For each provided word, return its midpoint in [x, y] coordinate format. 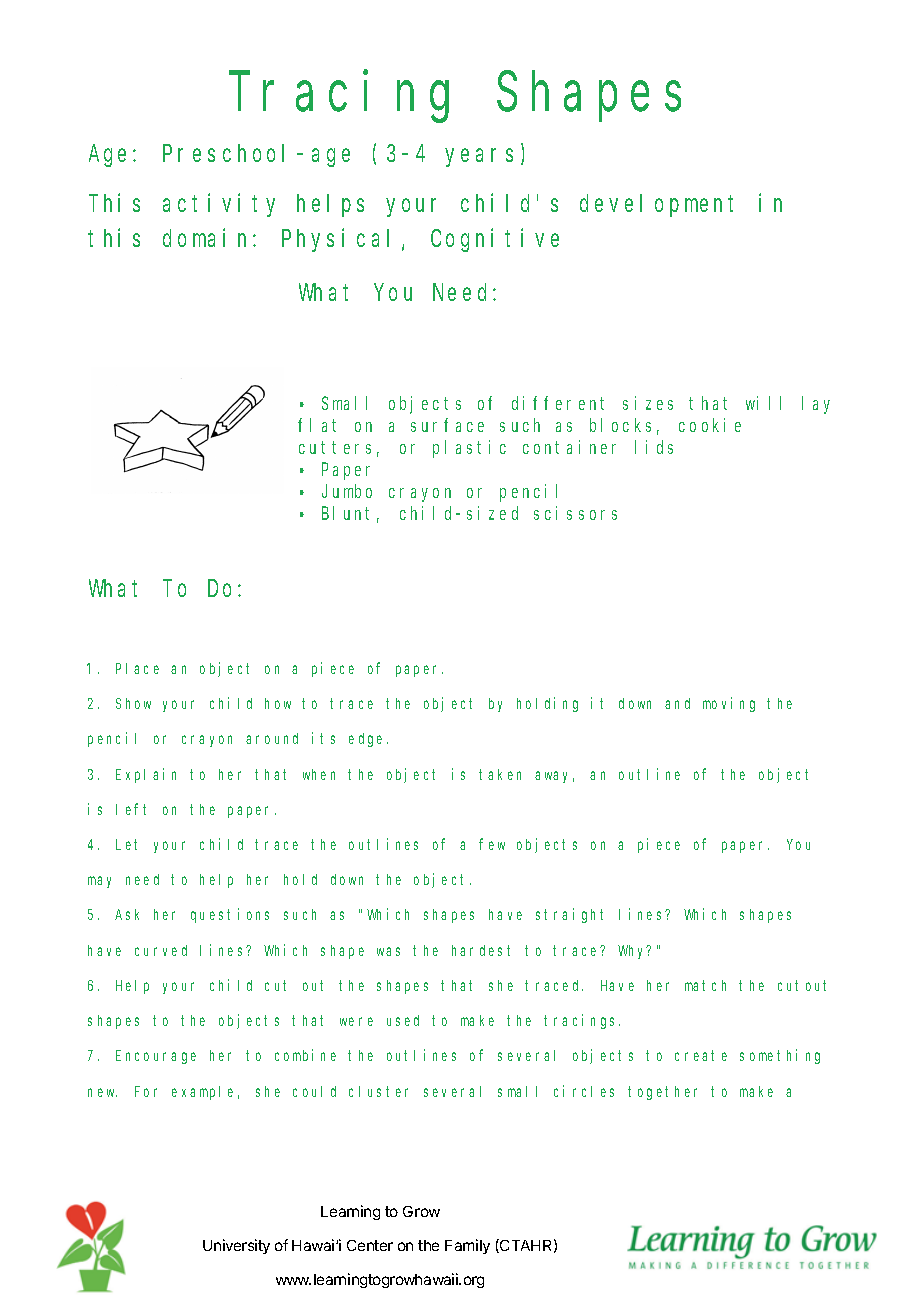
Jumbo [347, 491]
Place [137, 668]
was [388, 951]
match [705, 985]
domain [208, 238]
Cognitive [495, 240]
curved [161, 950]
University [236, 1246]
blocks [620, 425]
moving [729, 704]
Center [370, 1245]
